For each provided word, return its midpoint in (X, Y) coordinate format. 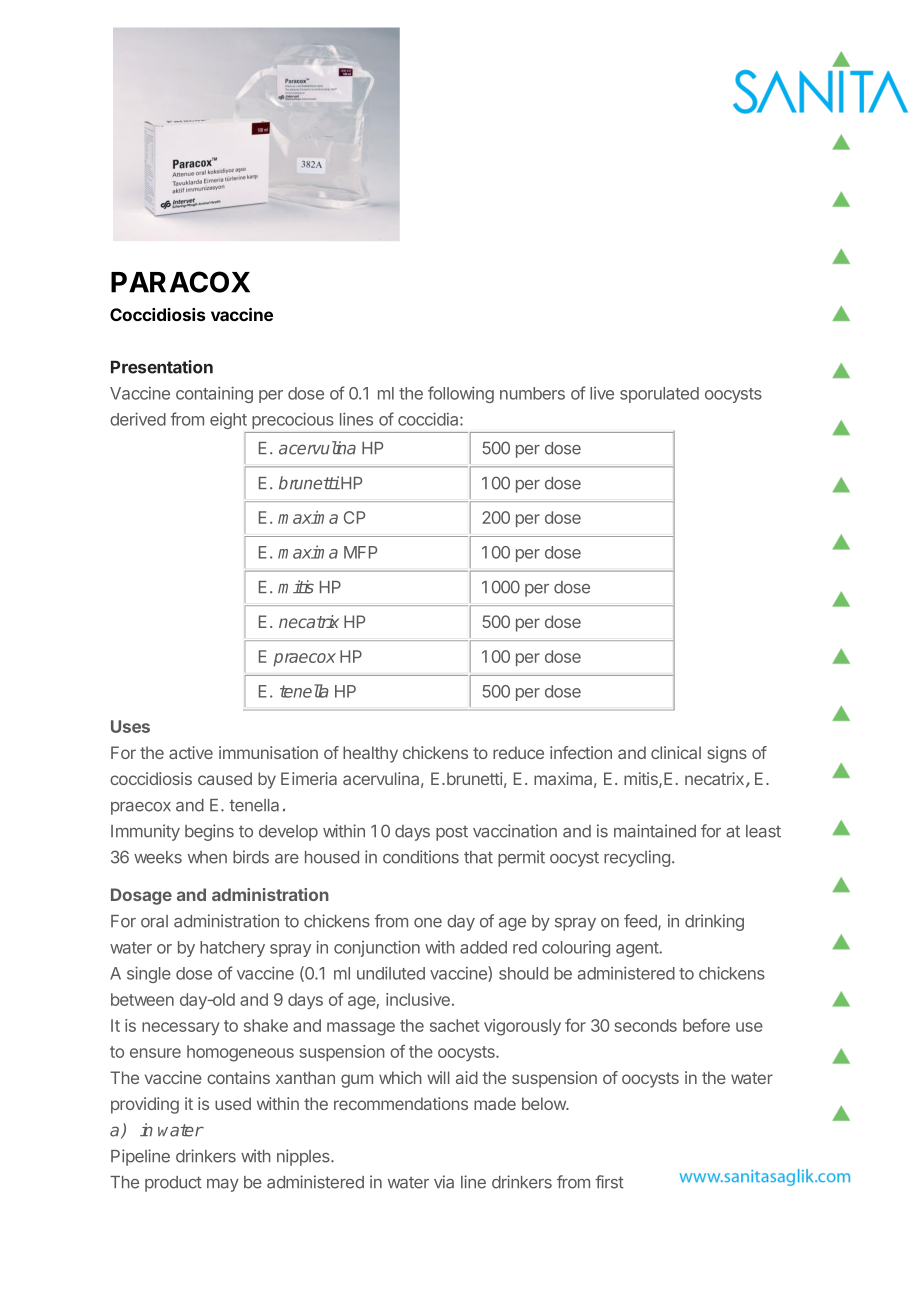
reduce (518, 752)
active (191, 752)
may (223, 1185)
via (444, 1182)
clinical (676, 752)
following (461, 394)
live (602, 393)
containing (214, 394)
